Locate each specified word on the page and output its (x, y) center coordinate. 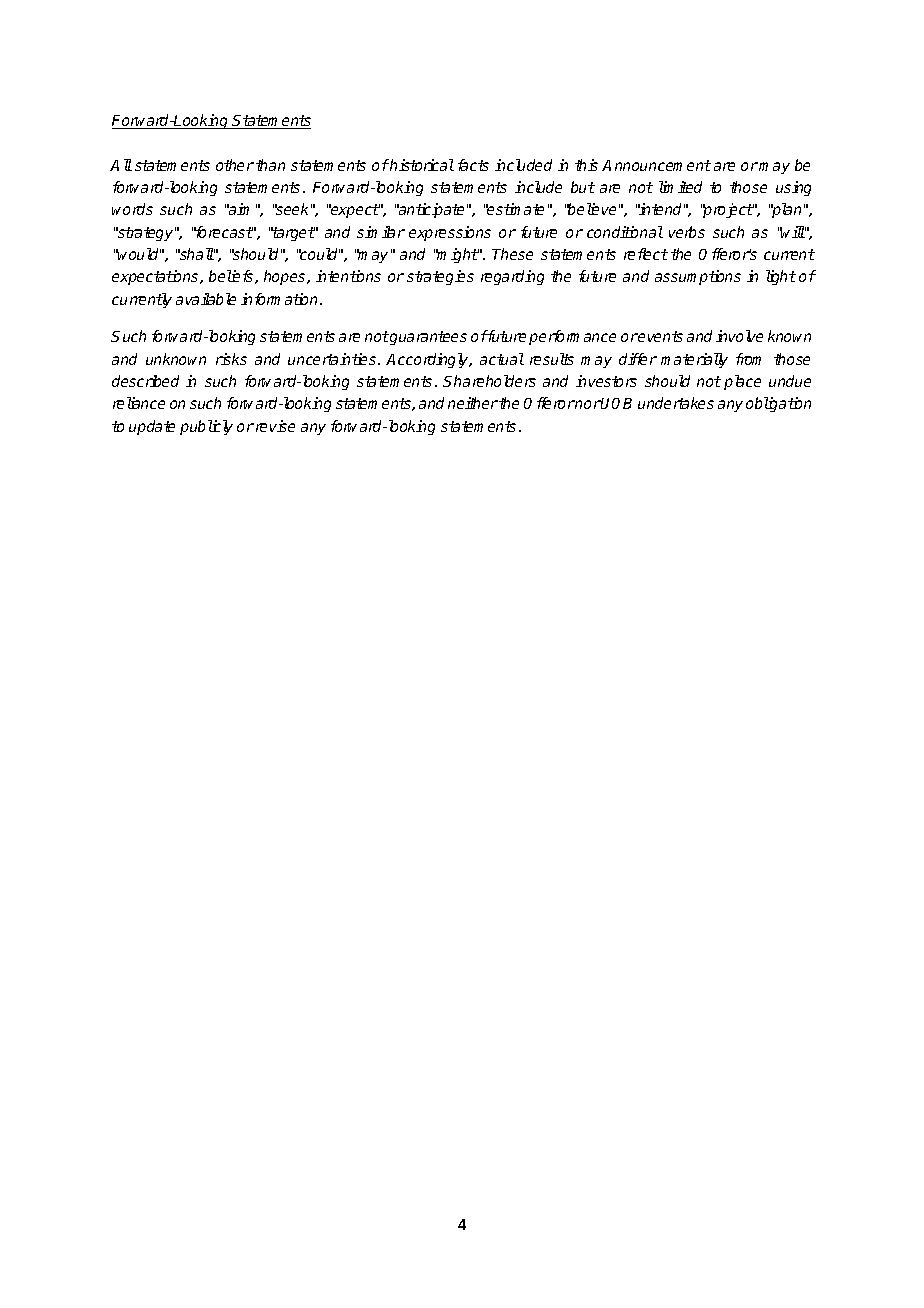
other (235, 165)
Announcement (656, 165)
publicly (206, 427)
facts (473, 165)
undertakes (676, 403)
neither (473, 403)
